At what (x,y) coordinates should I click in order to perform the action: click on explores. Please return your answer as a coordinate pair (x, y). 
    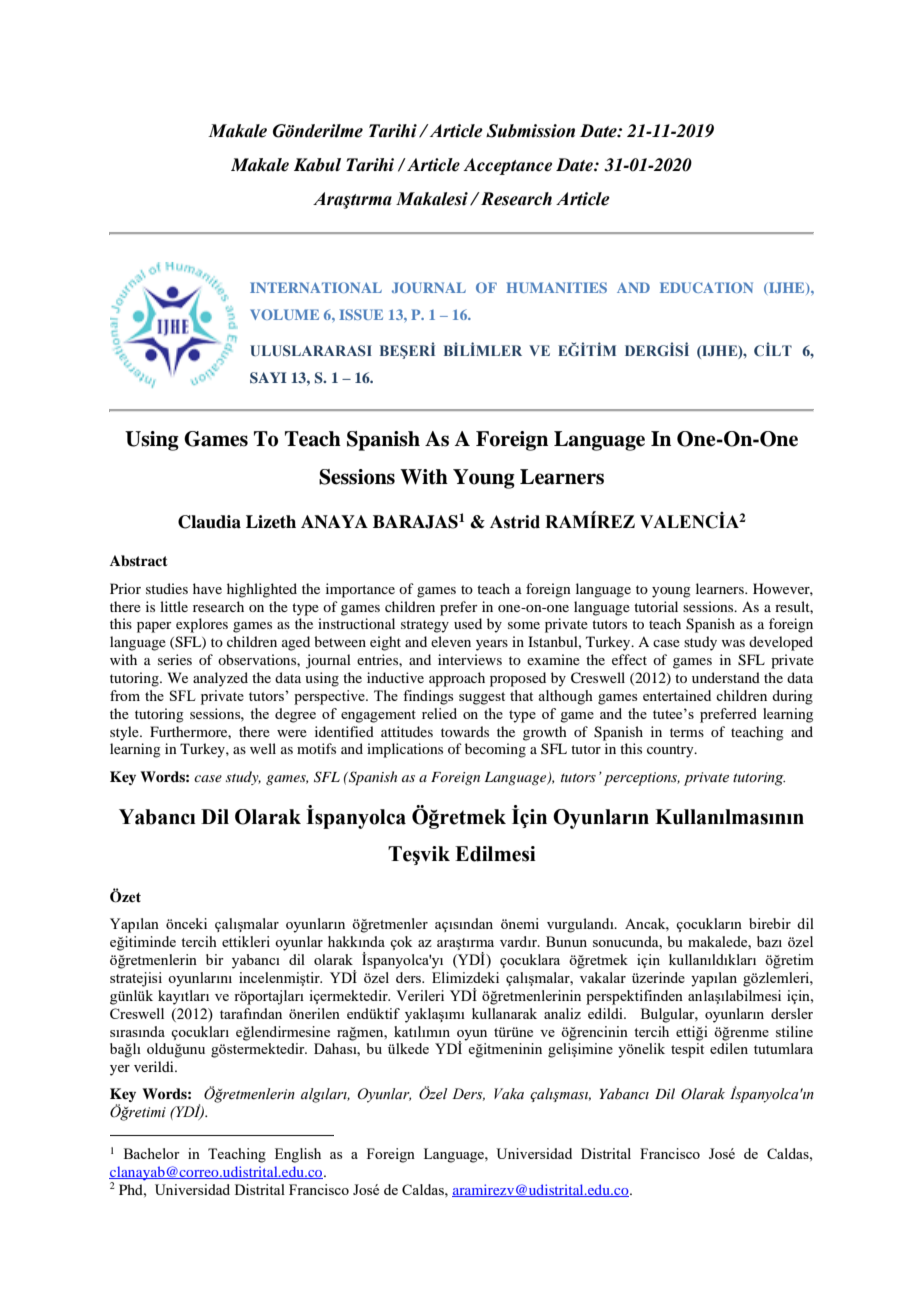
    Looking at the image, I should click on (202, 625).
